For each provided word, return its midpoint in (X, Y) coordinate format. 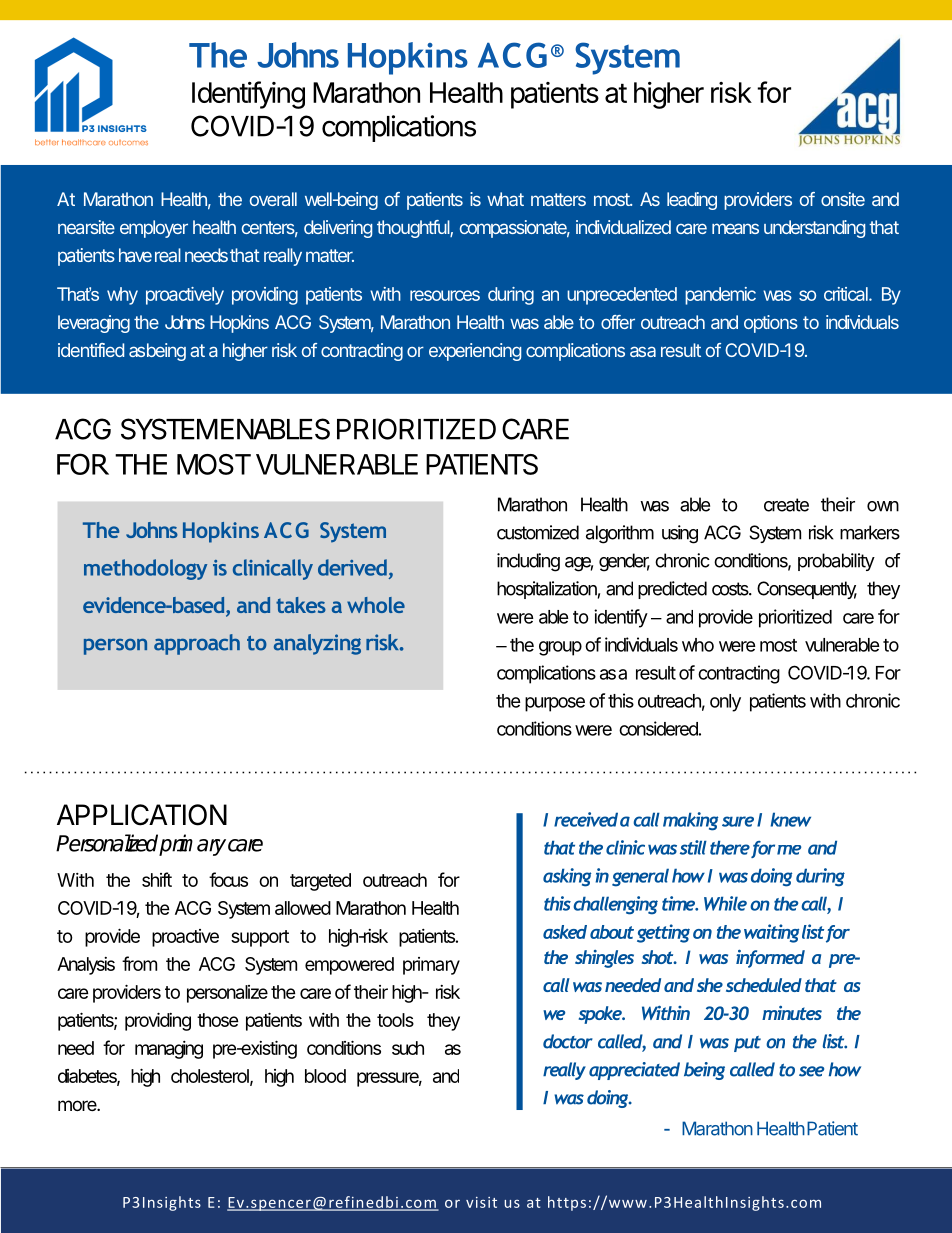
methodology (145, 569)
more (78, 1105)
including (528, 562)
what (505, 199)
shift (157, 879)
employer (154, 229)
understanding (814, 229)
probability (836, 562)
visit (481, 1202)
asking (567, 877)
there (730, 847)
